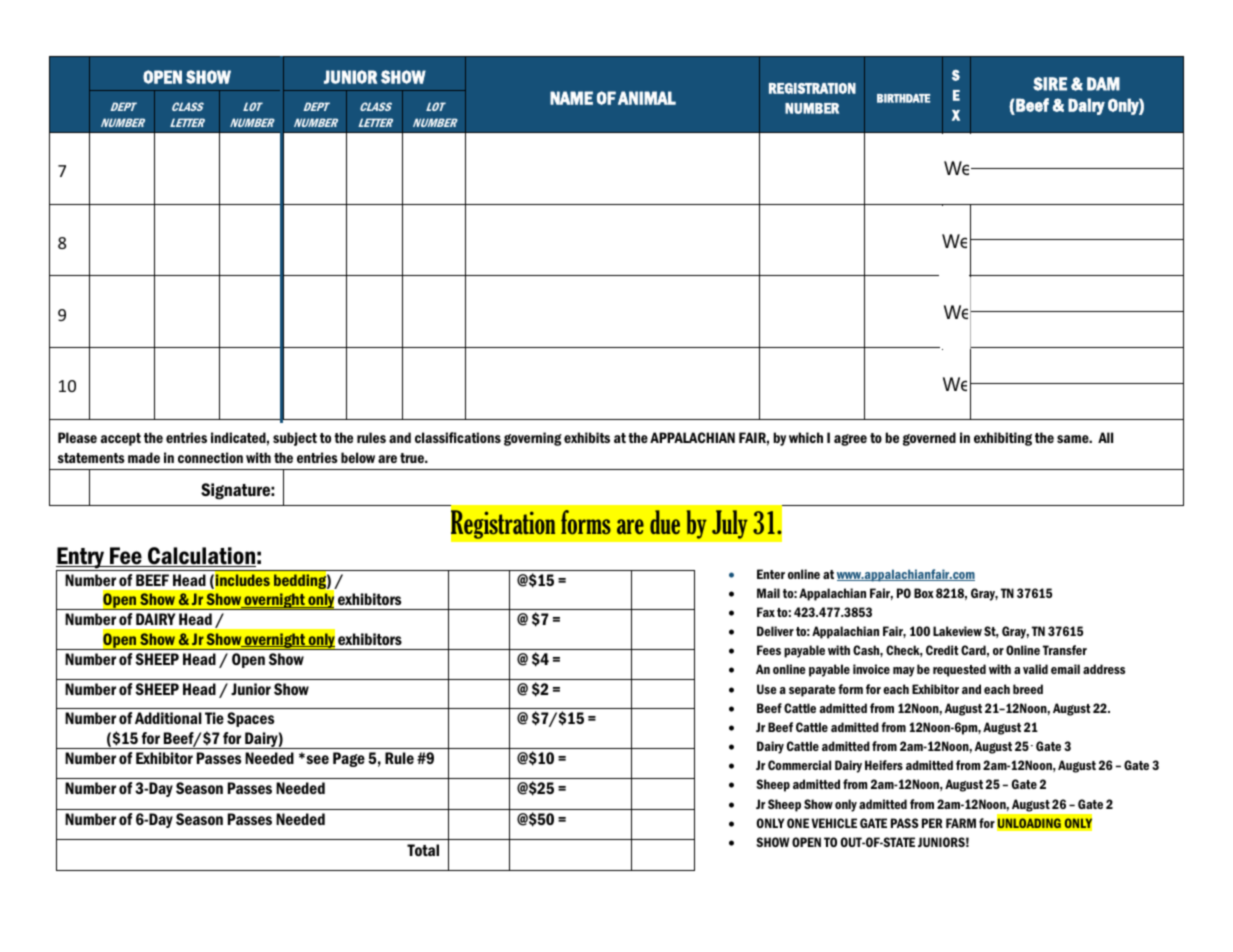 This screenshot has height=952, width=1233. Describe the element at coordinates (423, 850) in the screenshot. I see `Total` at that location.
